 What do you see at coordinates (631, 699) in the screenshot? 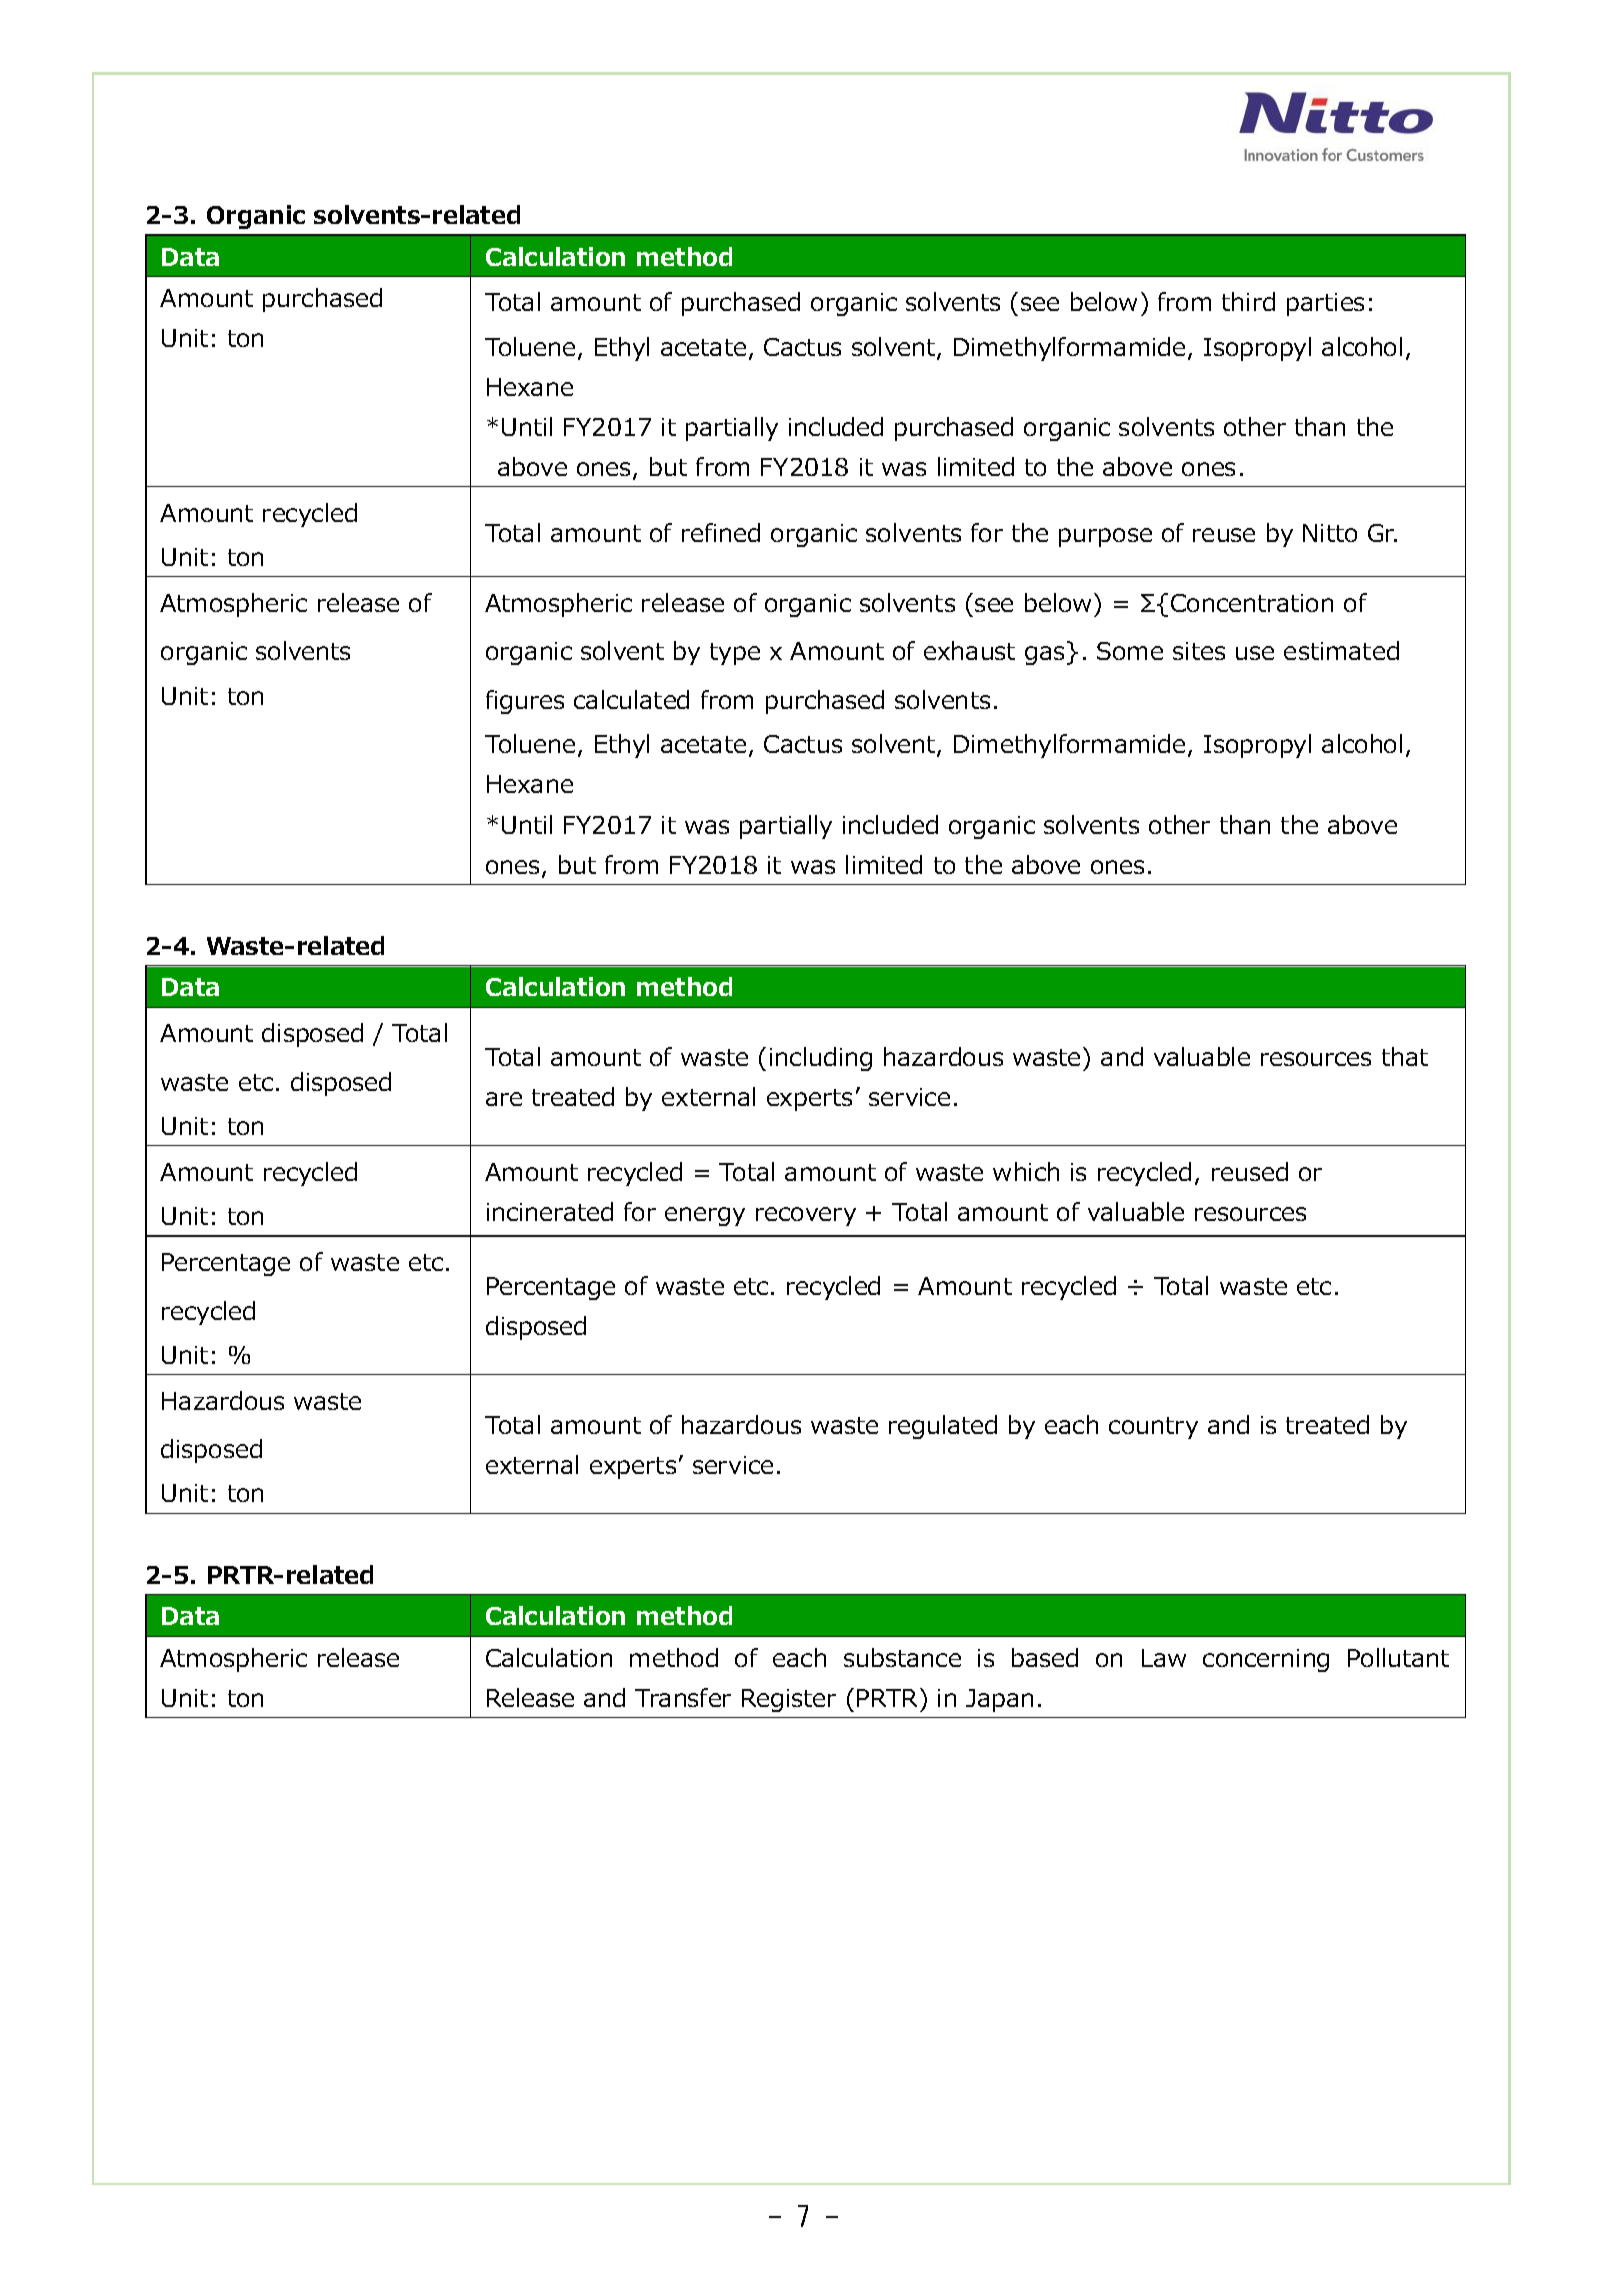
I see `calculated` at bounding box center [631, 699].
